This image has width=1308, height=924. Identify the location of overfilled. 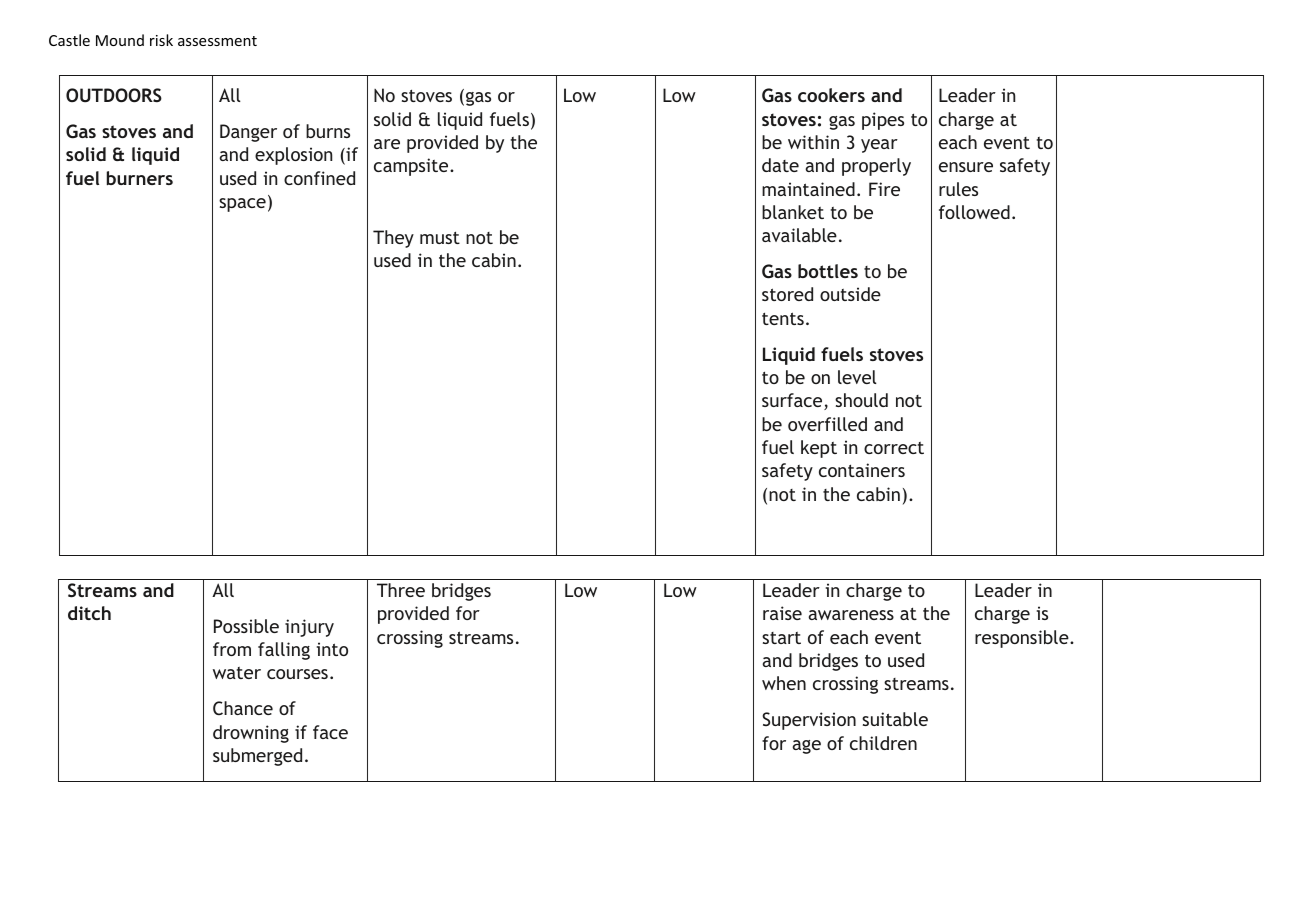
(827, 424).
